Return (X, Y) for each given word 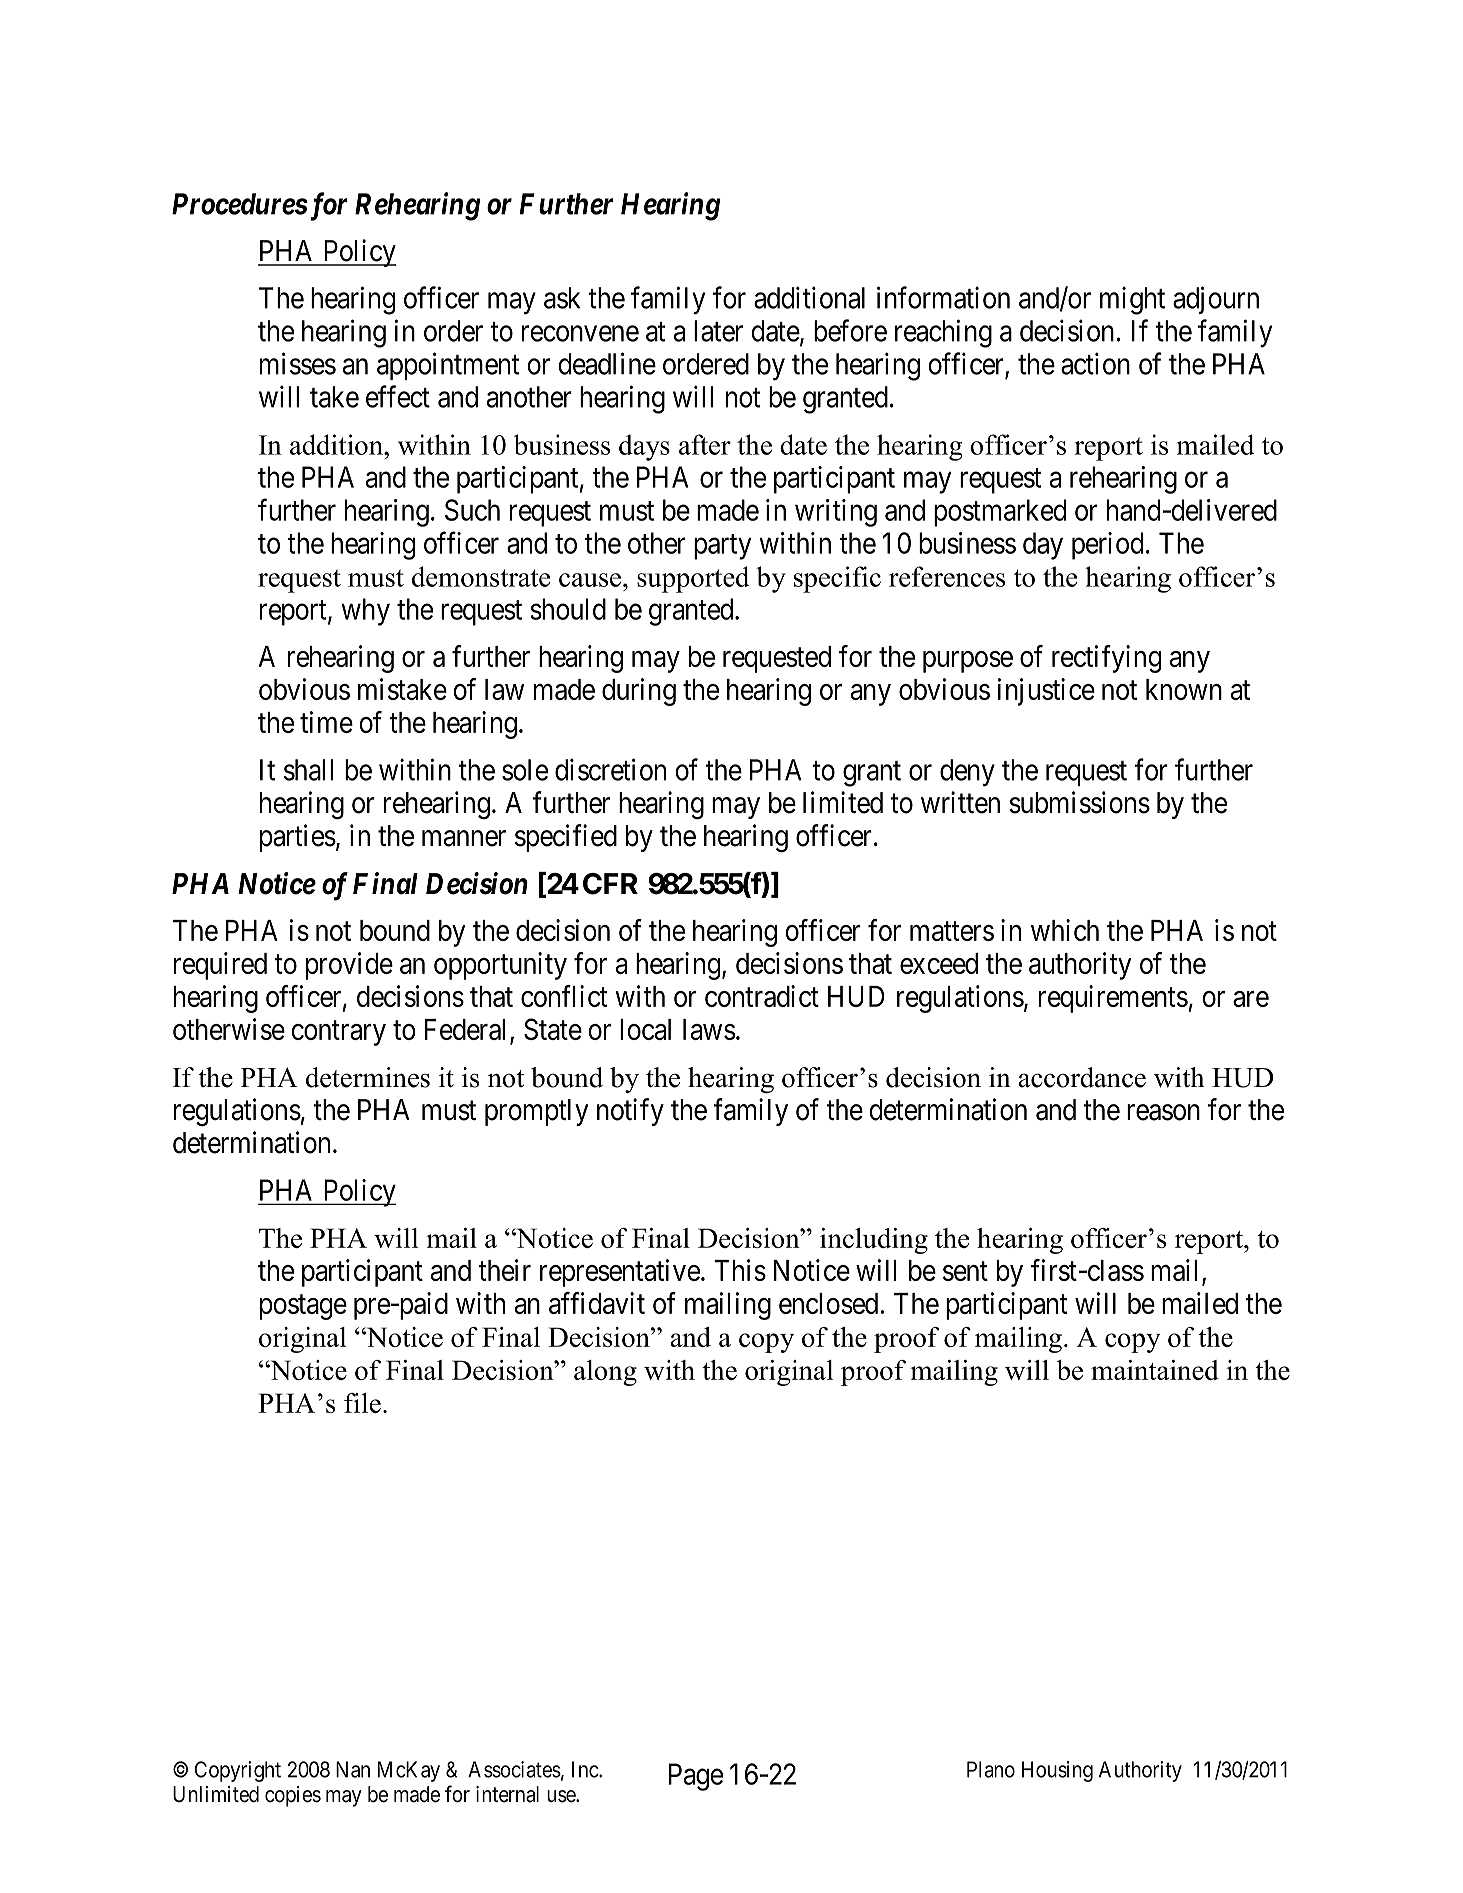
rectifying (1106, 659)
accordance (1082, 1077)
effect (398, 396)
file (362, 1403)
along (605, 1373)
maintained (1155, 1370)
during (639, 692)
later (718, 331)
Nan (353, 1769)
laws (709, 1029)
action (1095, 363)
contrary (339, 1033)
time (326, 722)
